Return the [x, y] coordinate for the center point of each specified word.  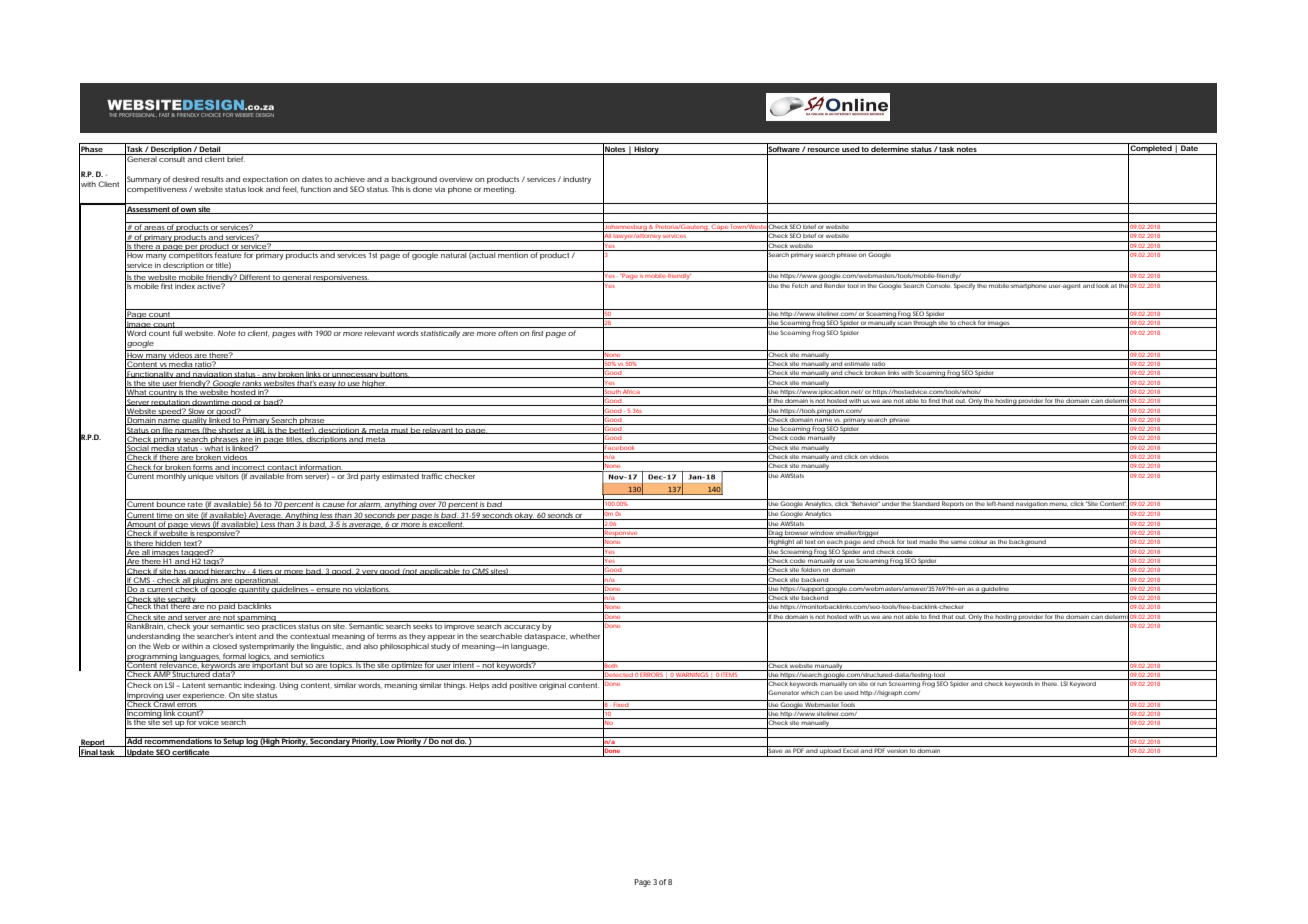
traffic [431, 475]
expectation [265, 180]
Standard [926, 502]
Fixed [620, 703]
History [646, 150]
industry [577, 180]
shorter [231, 430]
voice [208, 721]
